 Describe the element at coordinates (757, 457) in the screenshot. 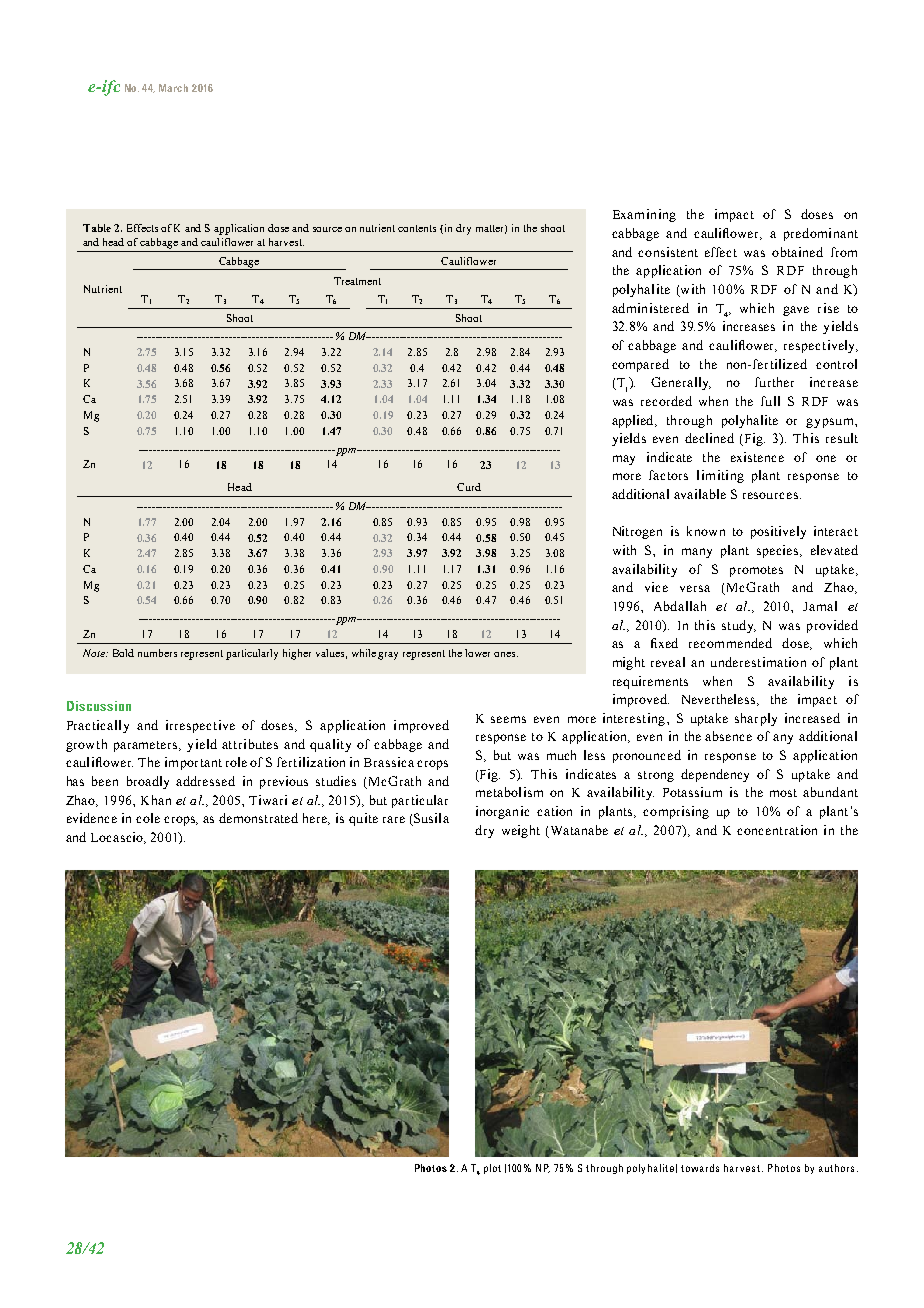

I see `existence` at that location.
